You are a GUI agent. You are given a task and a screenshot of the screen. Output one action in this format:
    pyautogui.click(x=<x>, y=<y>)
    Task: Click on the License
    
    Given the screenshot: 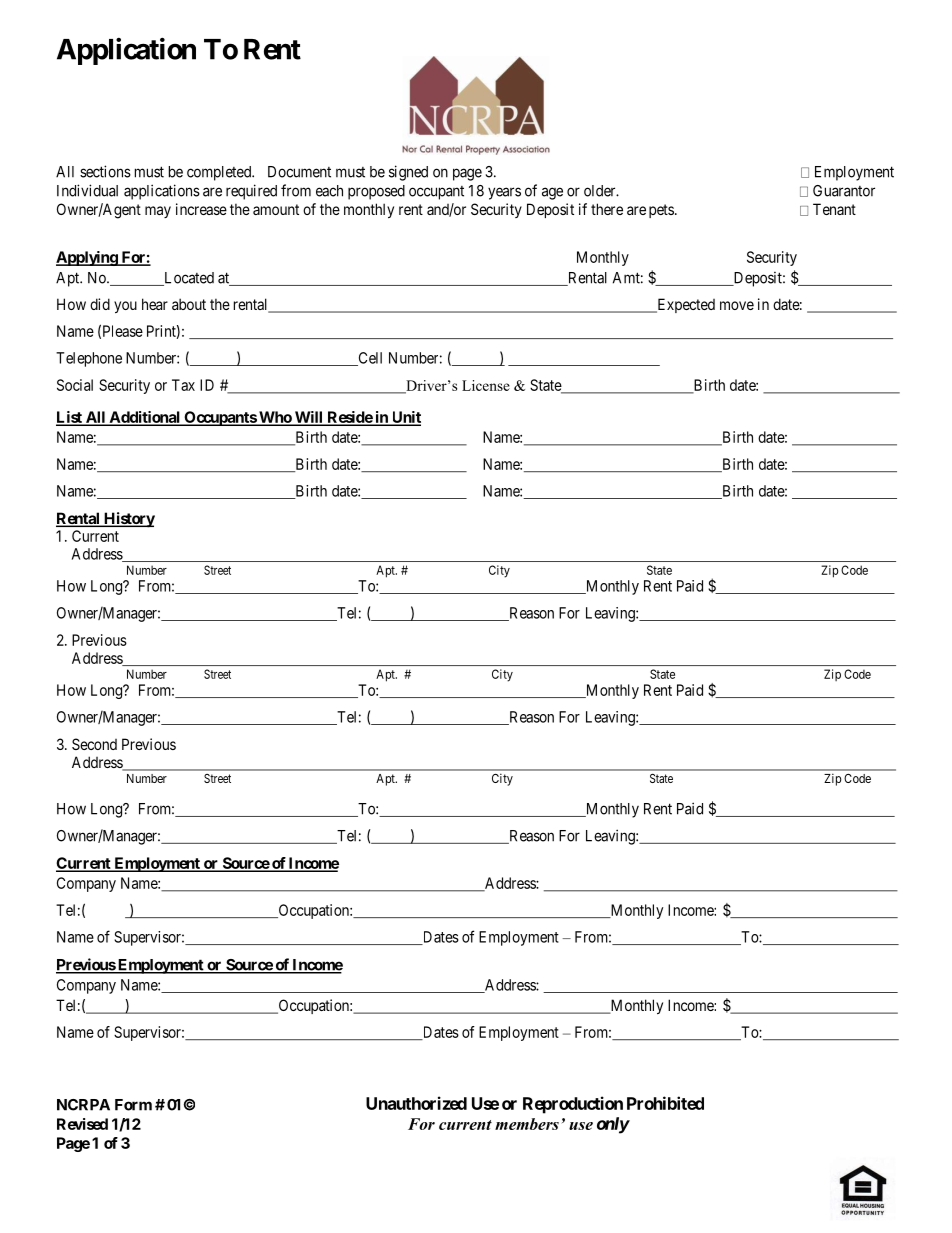 What is the action you would take?
    pyautogui.click(x=486, y=385)
